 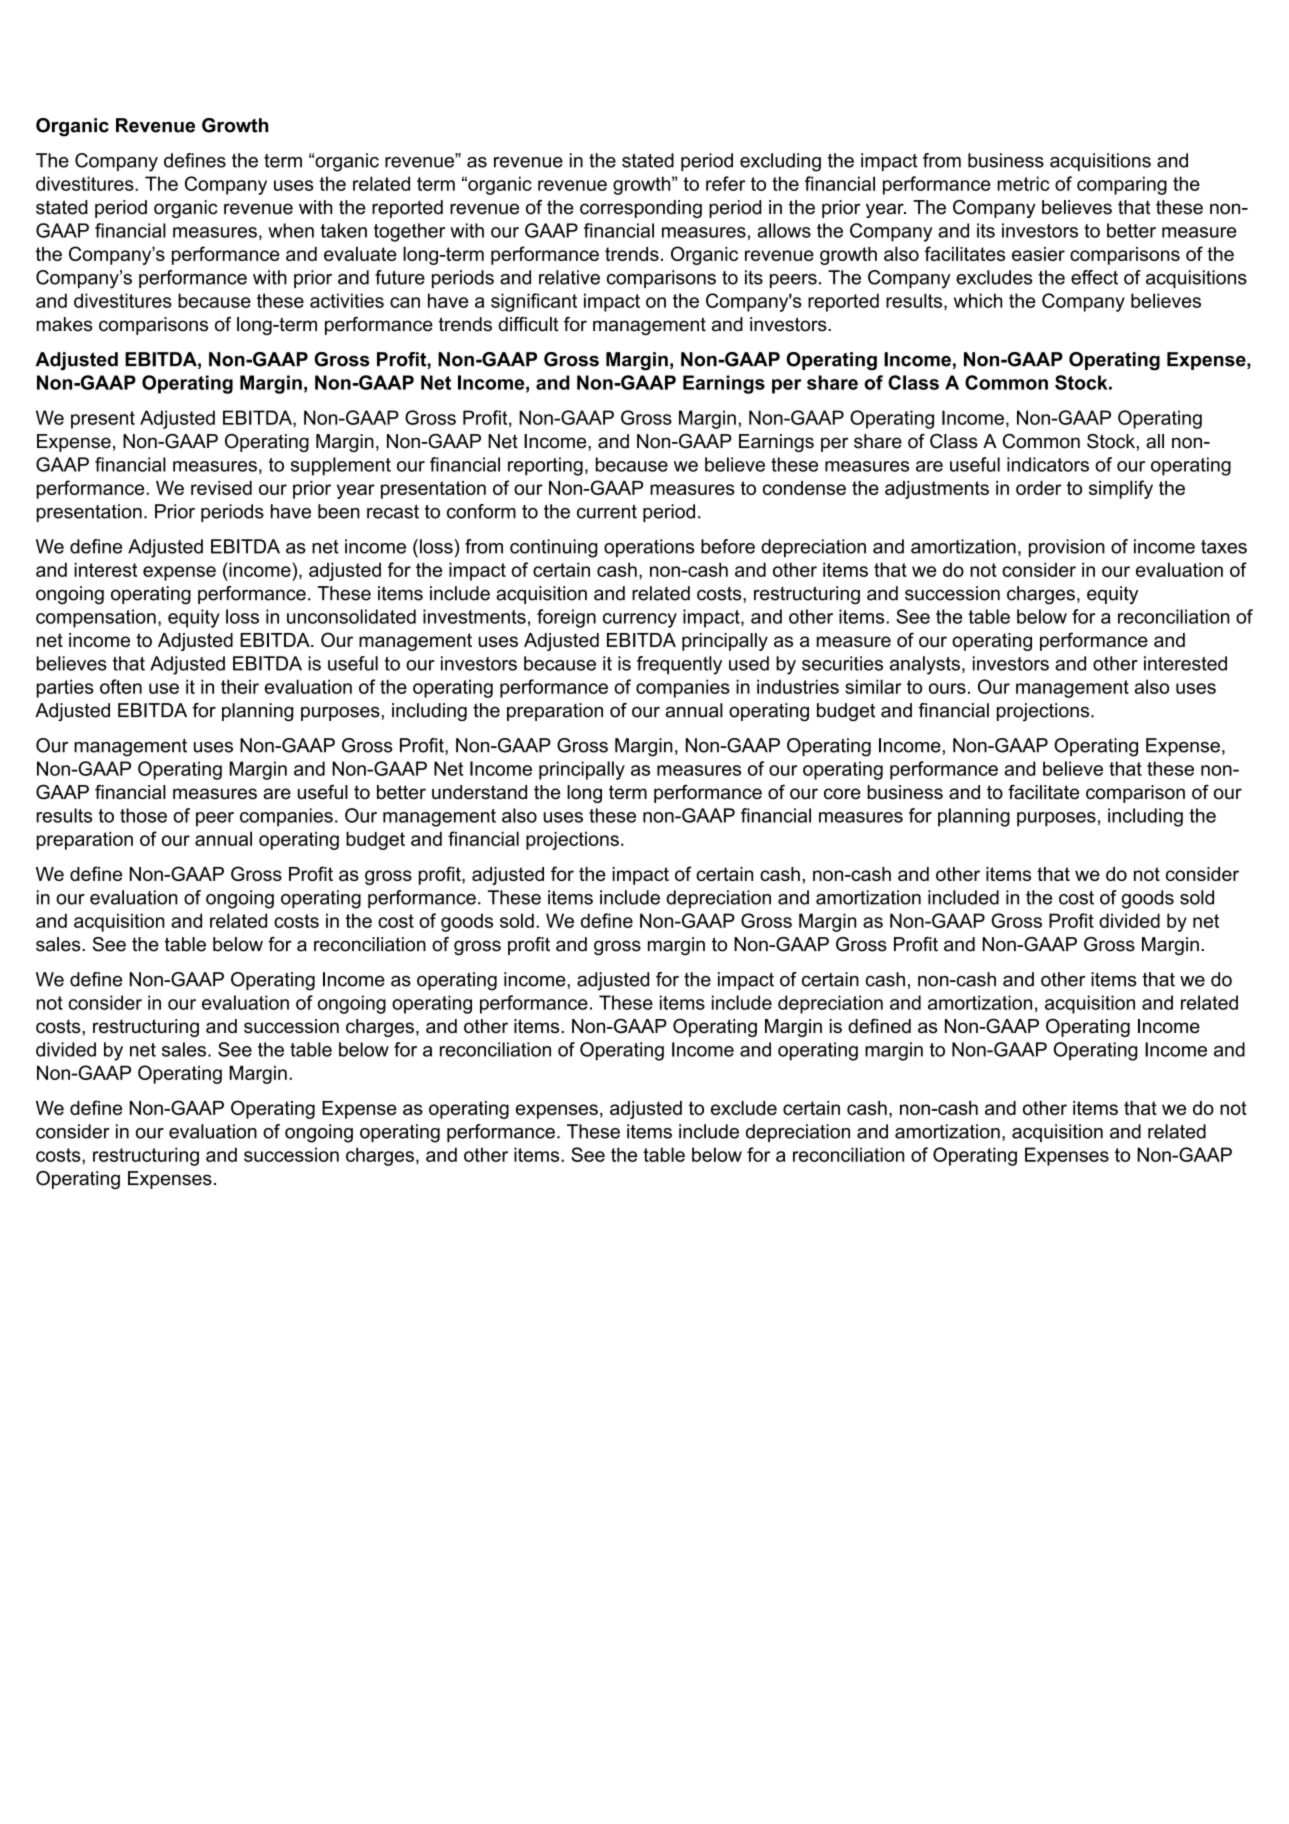 I want to click on understand, so click(x=479, y=792).
